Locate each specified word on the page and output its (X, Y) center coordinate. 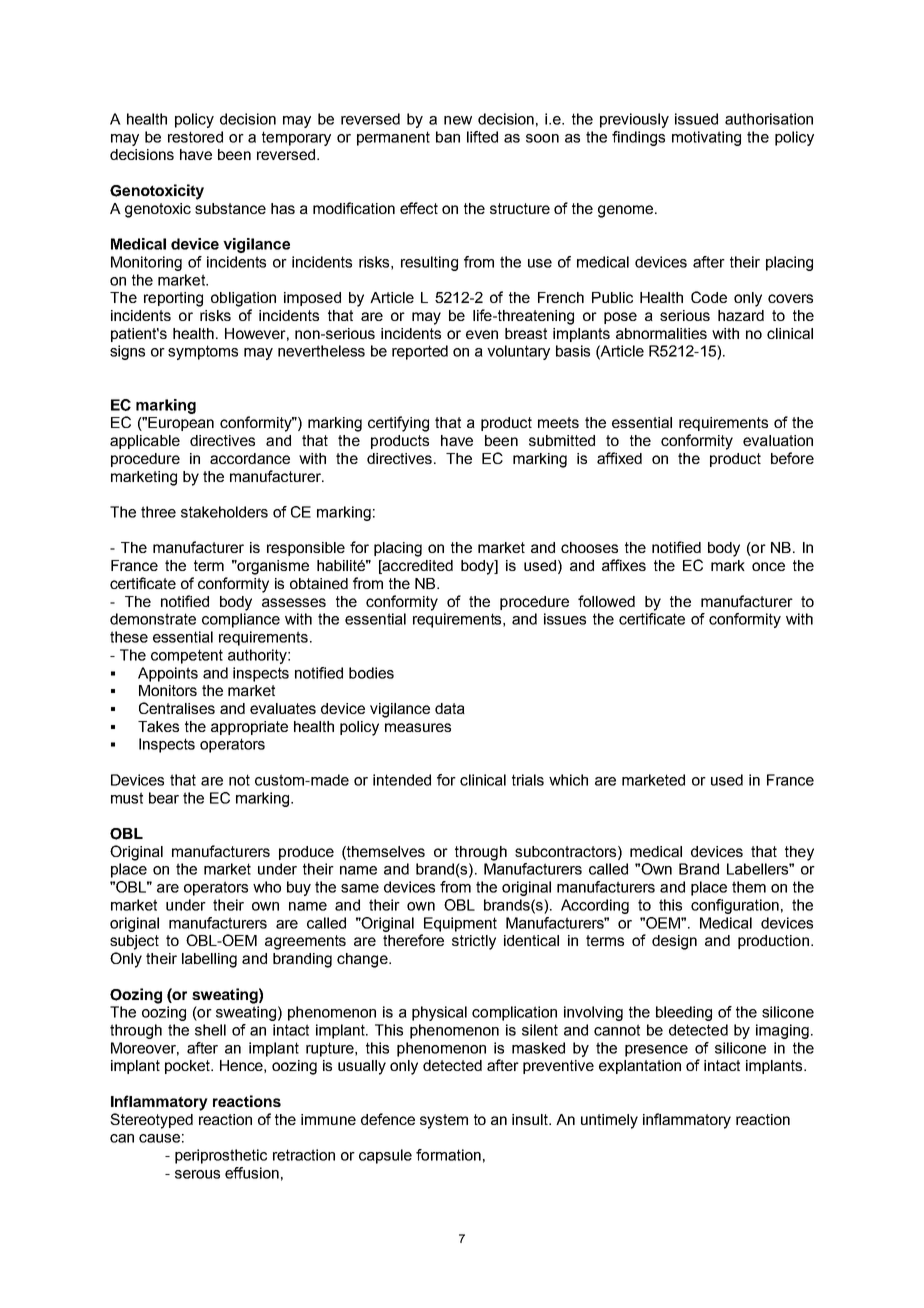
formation (448, 1155)
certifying (398, 424)
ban (448, 137)
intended (402, 780)
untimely (609, 1121)
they (799, 853)
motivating (706, 138)
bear (164, 798)
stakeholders (224, 512)
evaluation (778, 440)
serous (197, 1174)
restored (195, 137)
